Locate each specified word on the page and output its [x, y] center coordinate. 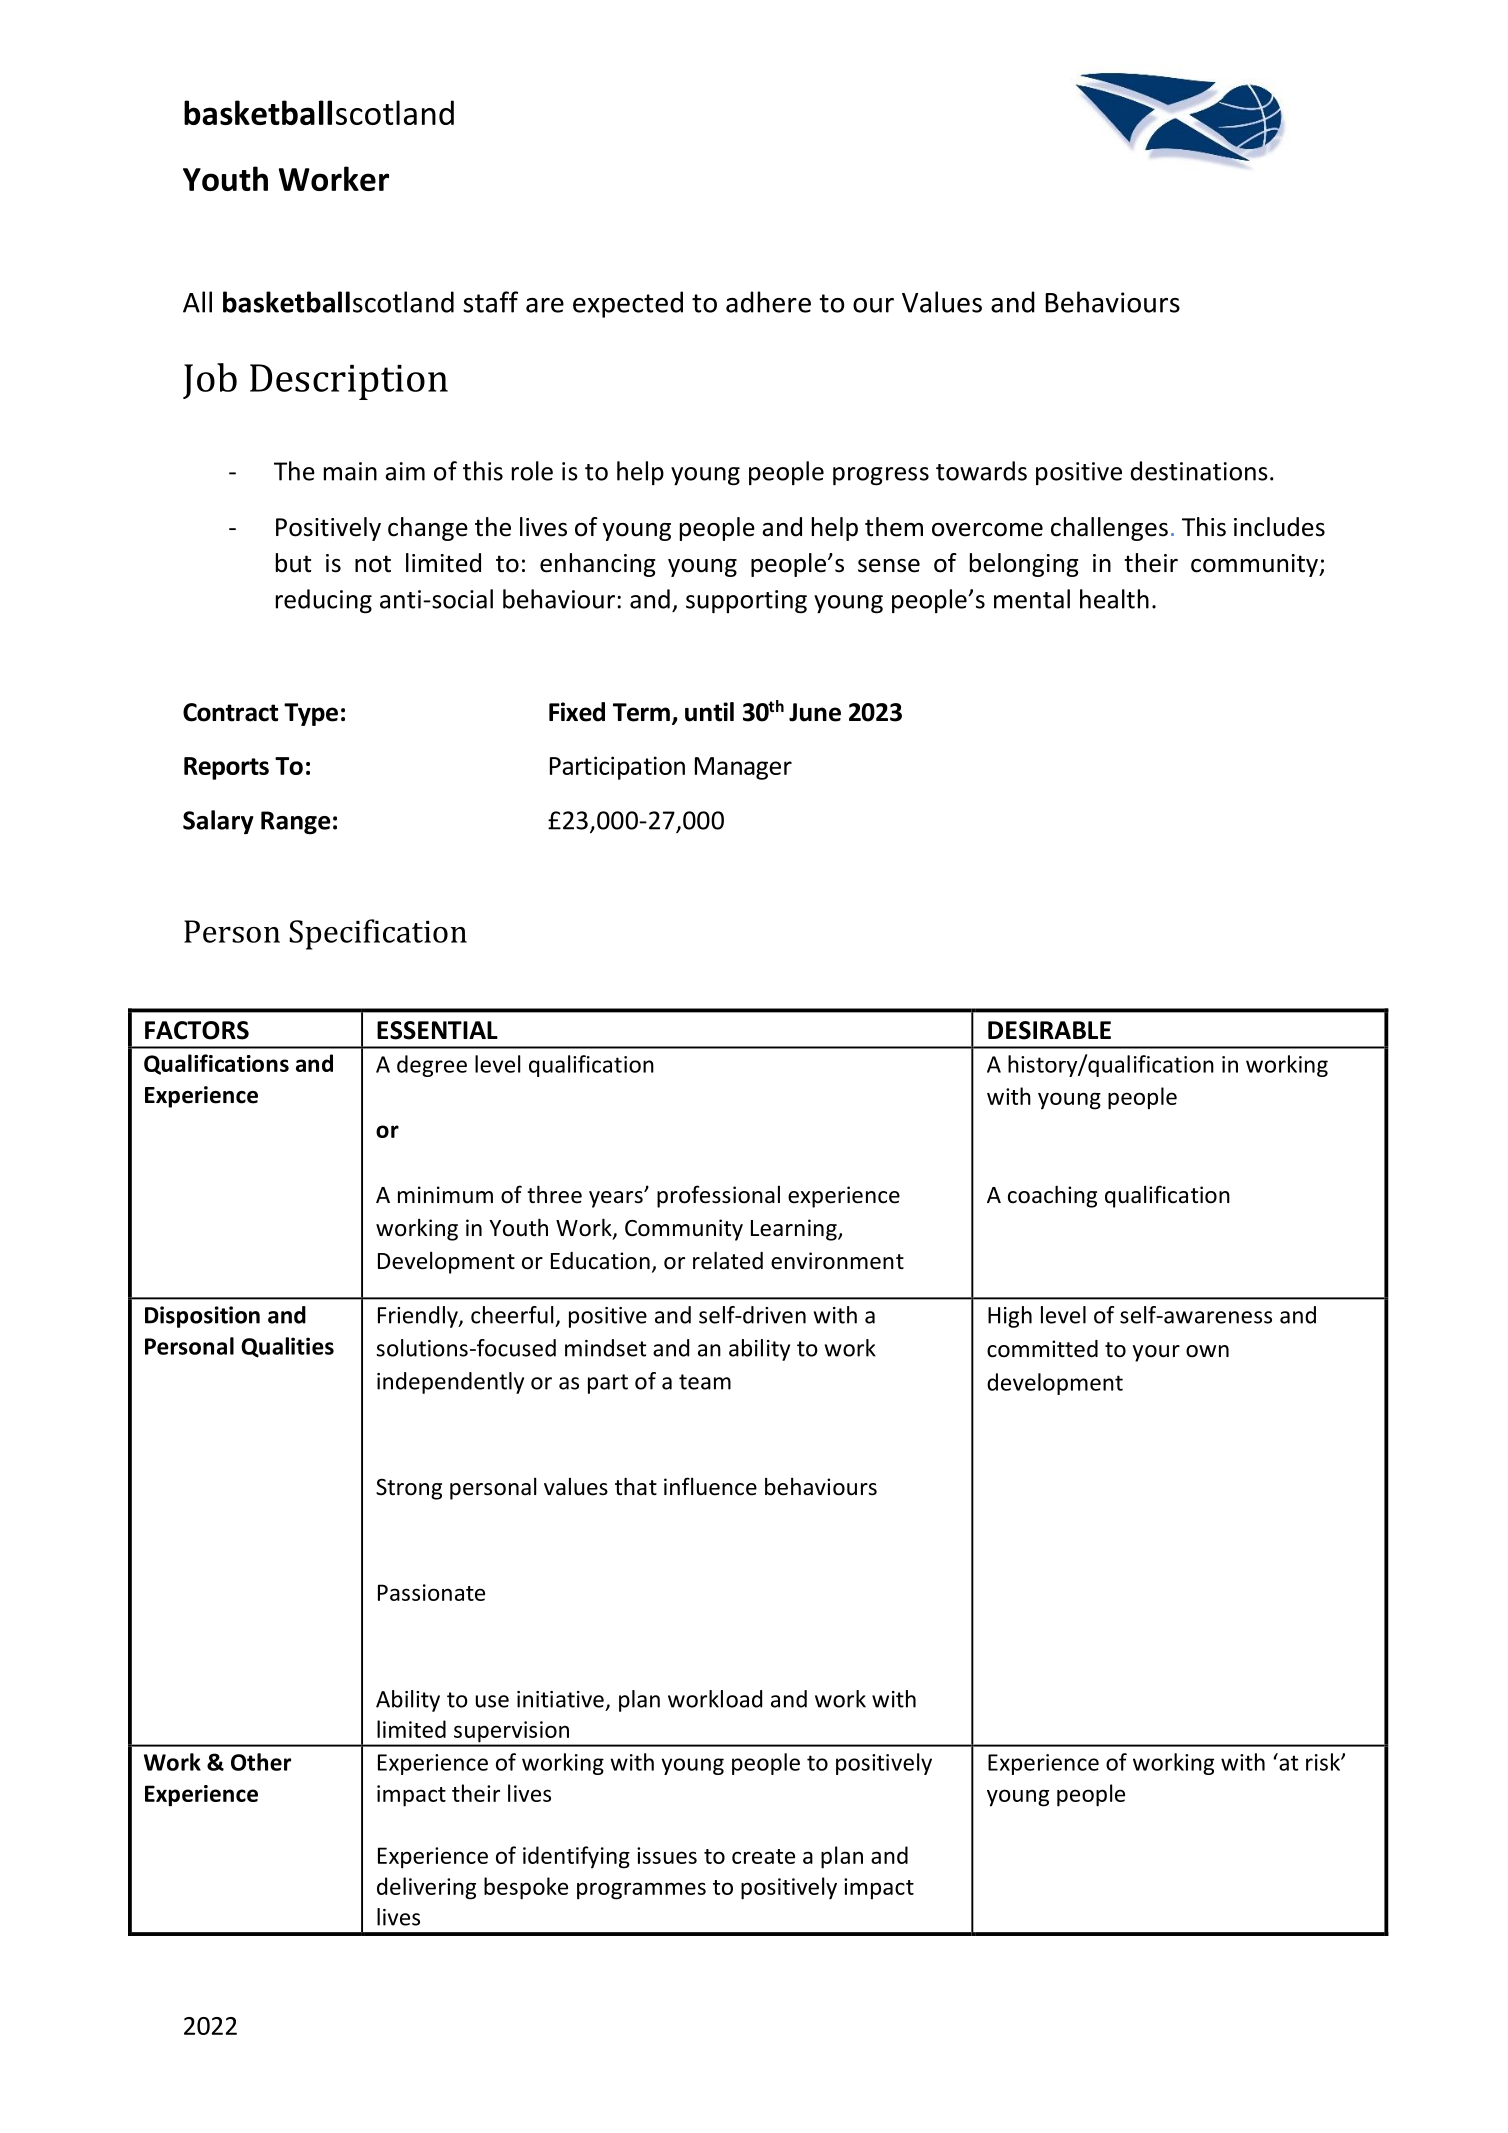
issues [667, 1855]
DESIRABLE [1049, 1030]
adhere [768, 302]
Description [349, 382]
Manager [743, 768]
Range [295, 823]
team [705, 1382]
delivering [426, 1888]
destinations [1199, 471]
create [763, 1856]
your [1156, 1353]
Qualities [287, 1347]
